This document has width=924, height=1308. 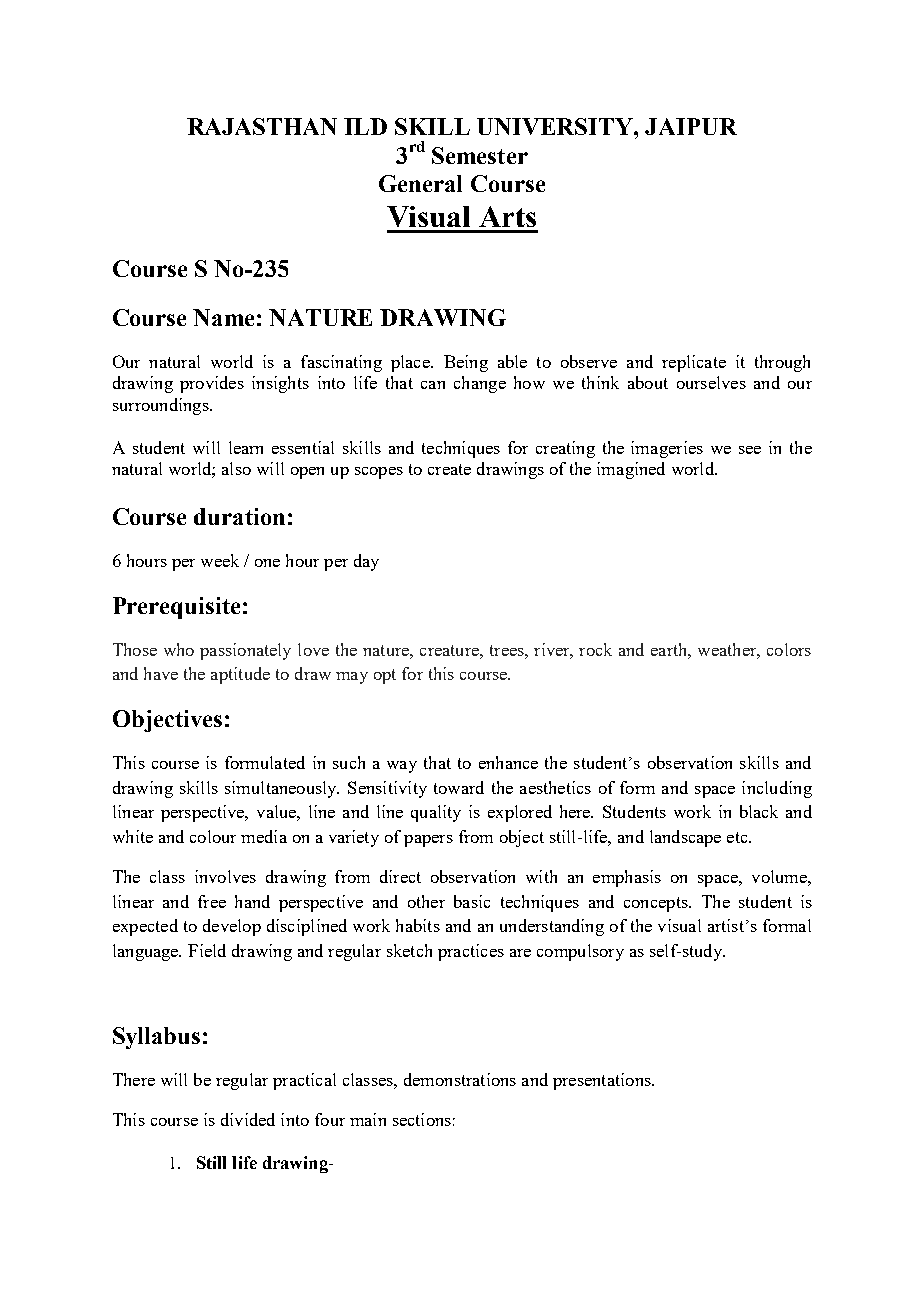 I want to click on Semester, so click(x=480, y=155).
